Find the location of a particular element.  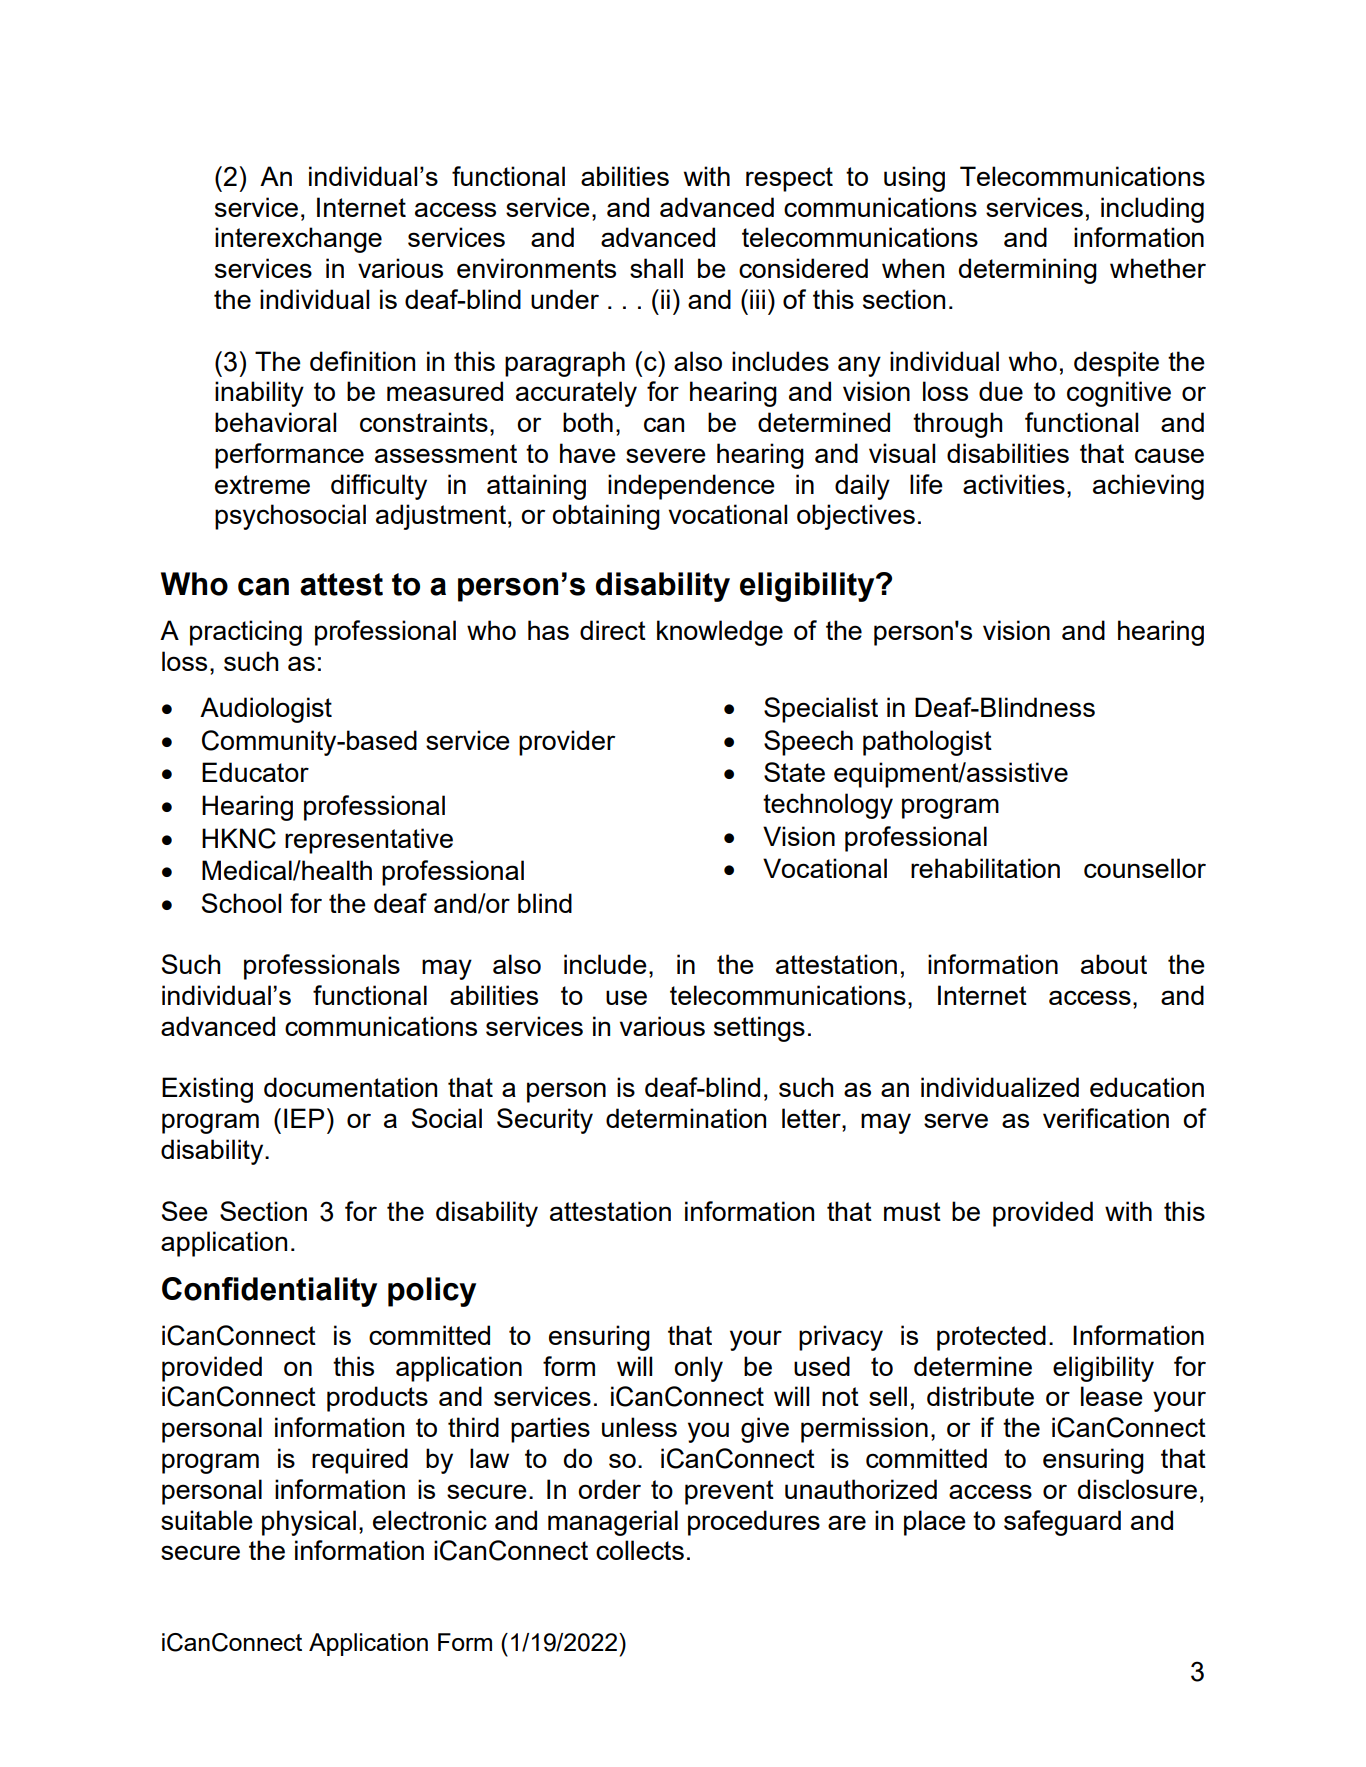

verification is located at coordinates (1106, 1118).
